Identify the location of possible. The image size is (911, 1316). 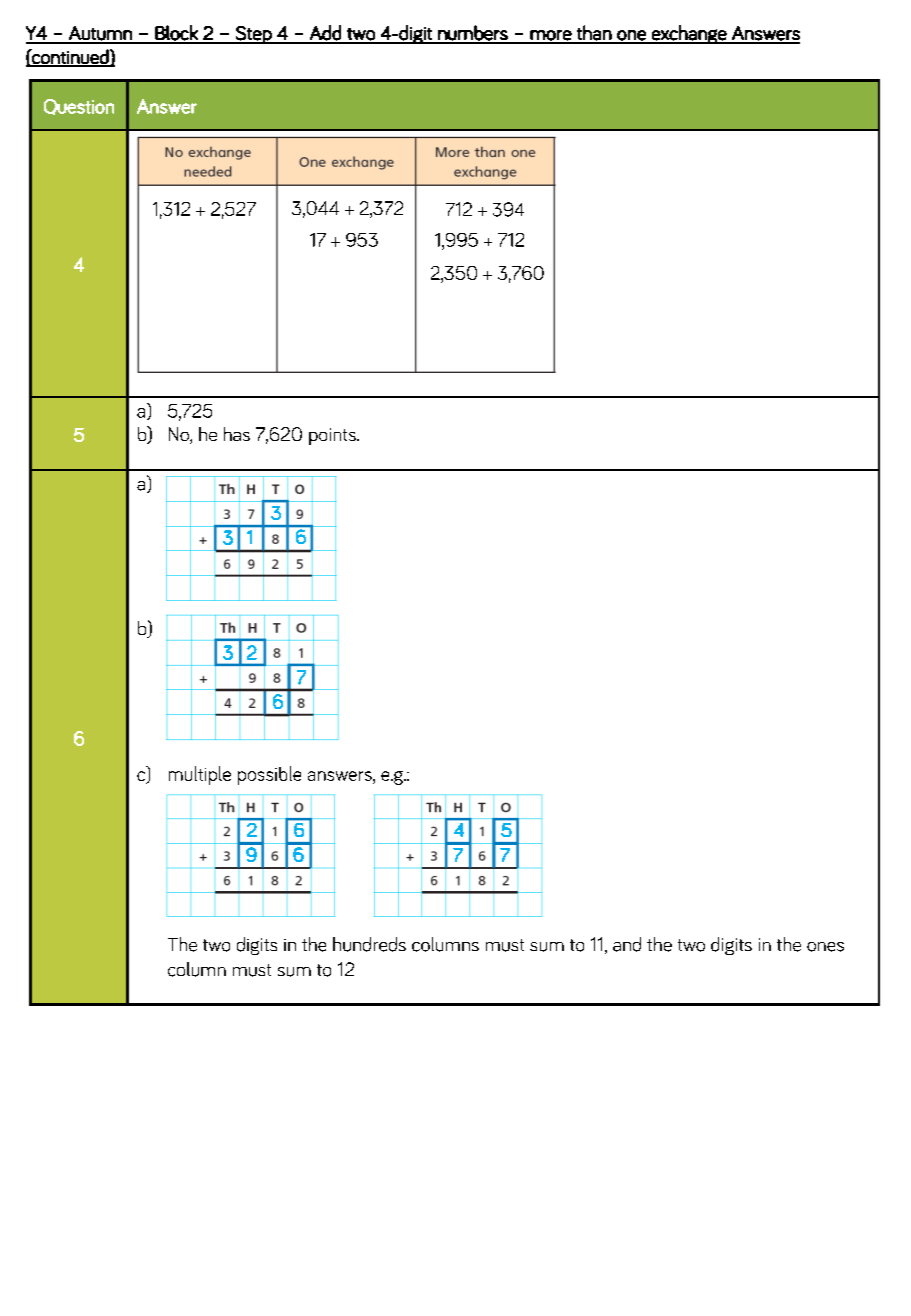
(269, 775).
